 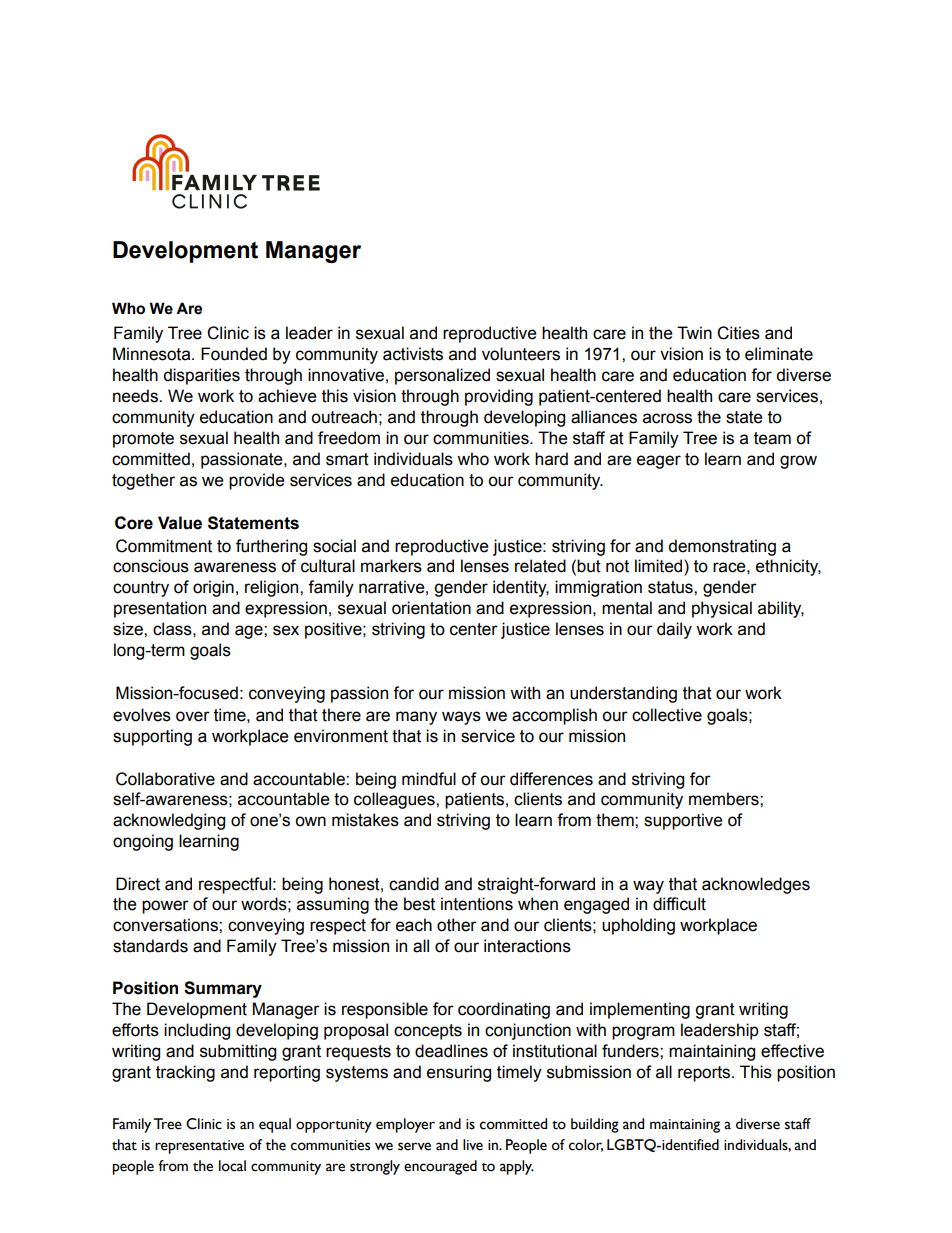 What do you see at coordinates (431, 608) in the screenshot?
I see `orientation` at bounding box center [431, 608].
